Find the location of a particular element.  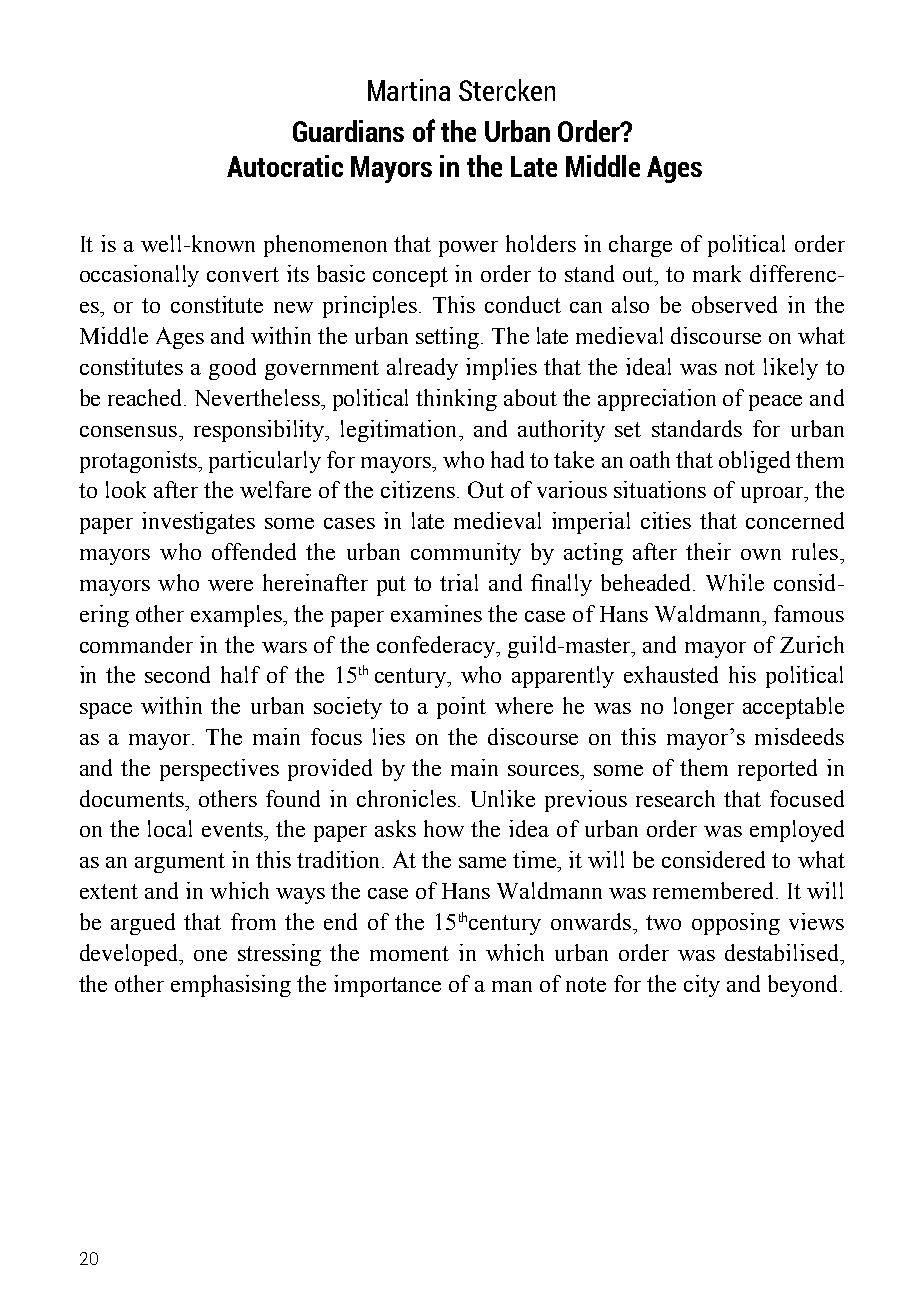

point is located at coordinates (461, 708).
